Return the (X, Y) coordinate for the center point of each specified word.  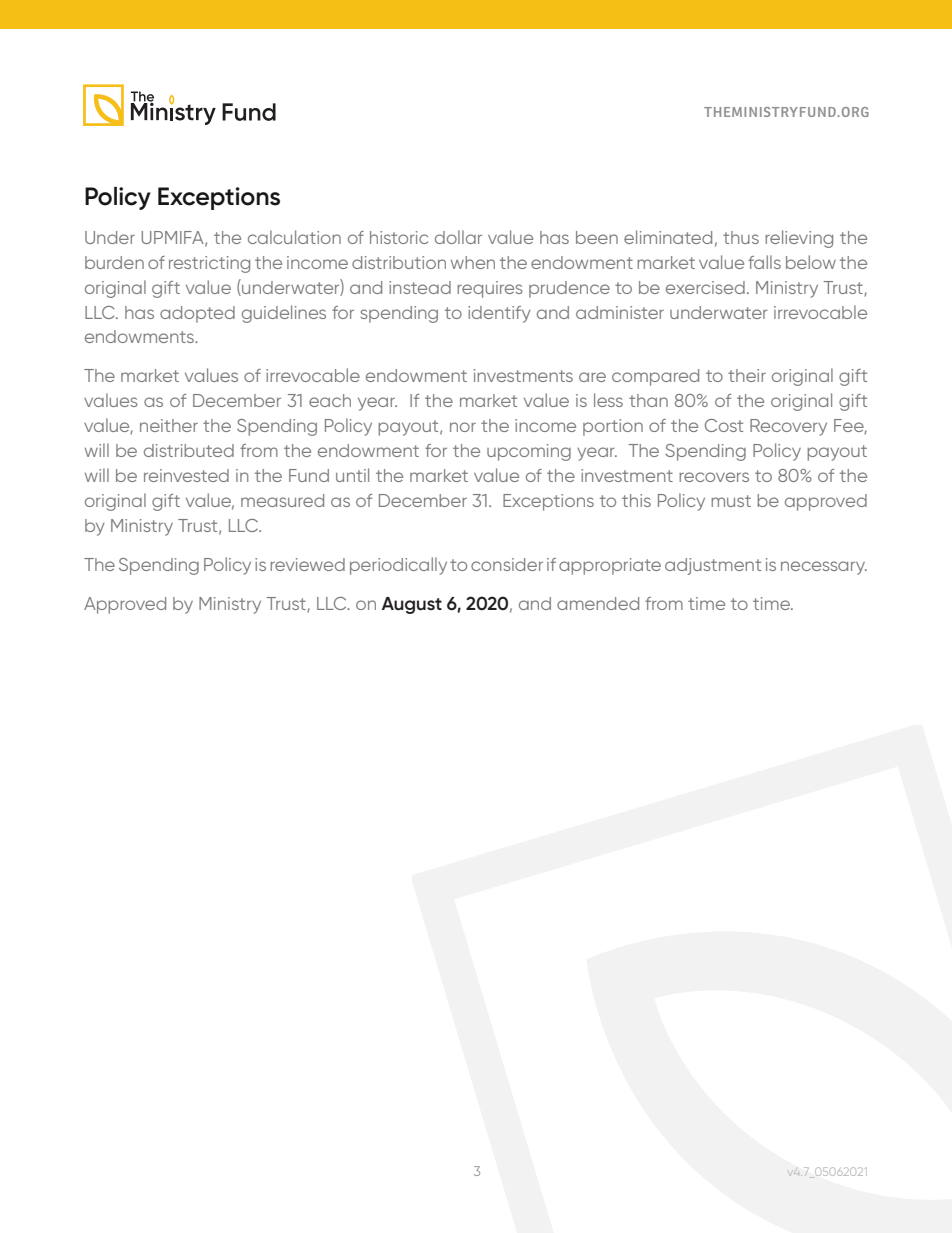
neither (169, 425)
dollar (458, 237)
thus (741, 237)
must (731, 501)
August (412, 605)
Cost (724, 425)
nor (463, 427)
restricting (209, 264)
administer (620, 312)
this (636, 500)
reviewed (307, 564)
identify (499, 314)
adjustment (713, 566)
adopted (197, 314)
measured (282, 500)
